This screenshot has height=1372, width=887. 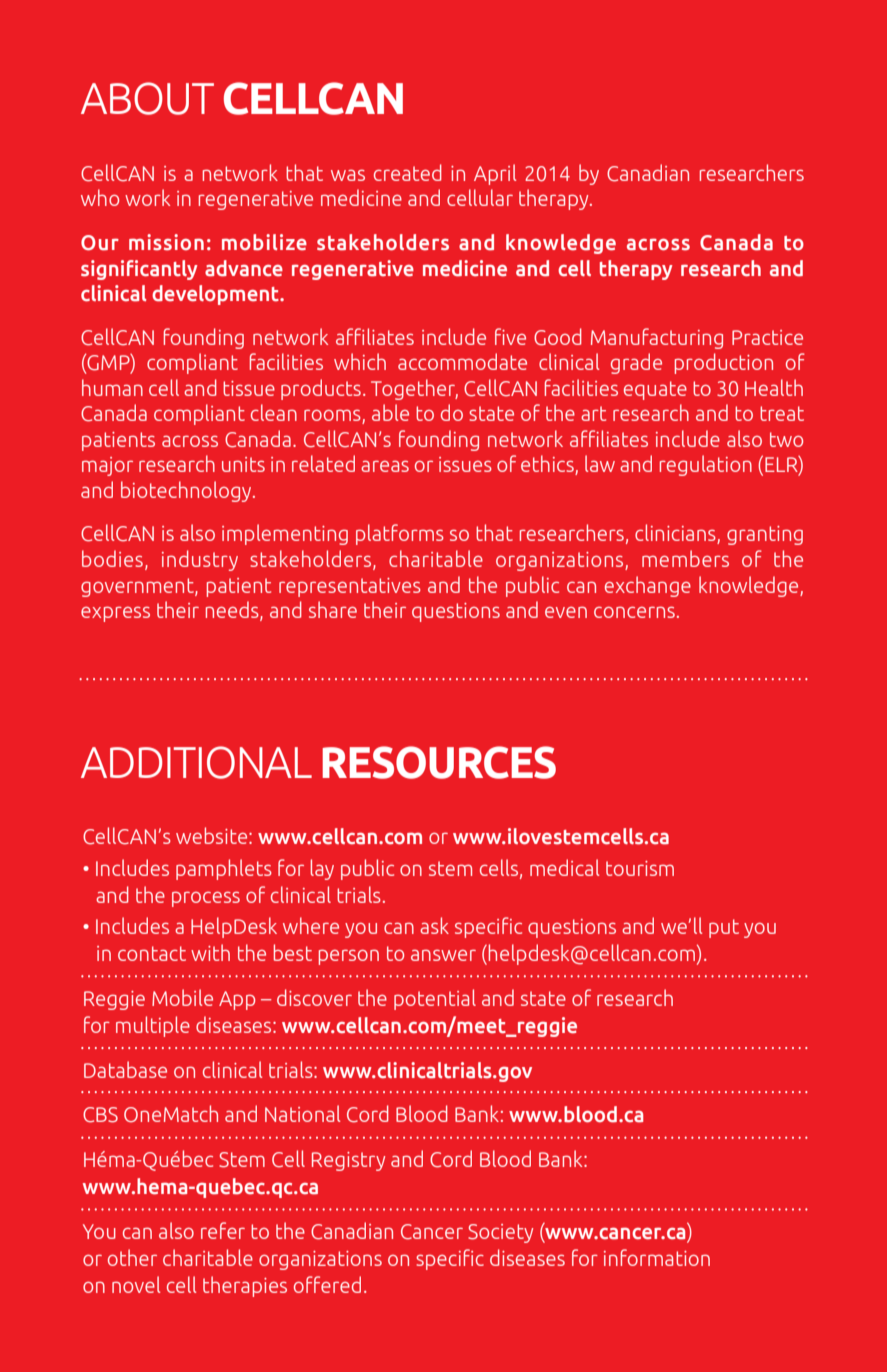 What do you see at coordinates (408, 172) in the screenshot?
I see `created` at bounding box center [408, 172].
